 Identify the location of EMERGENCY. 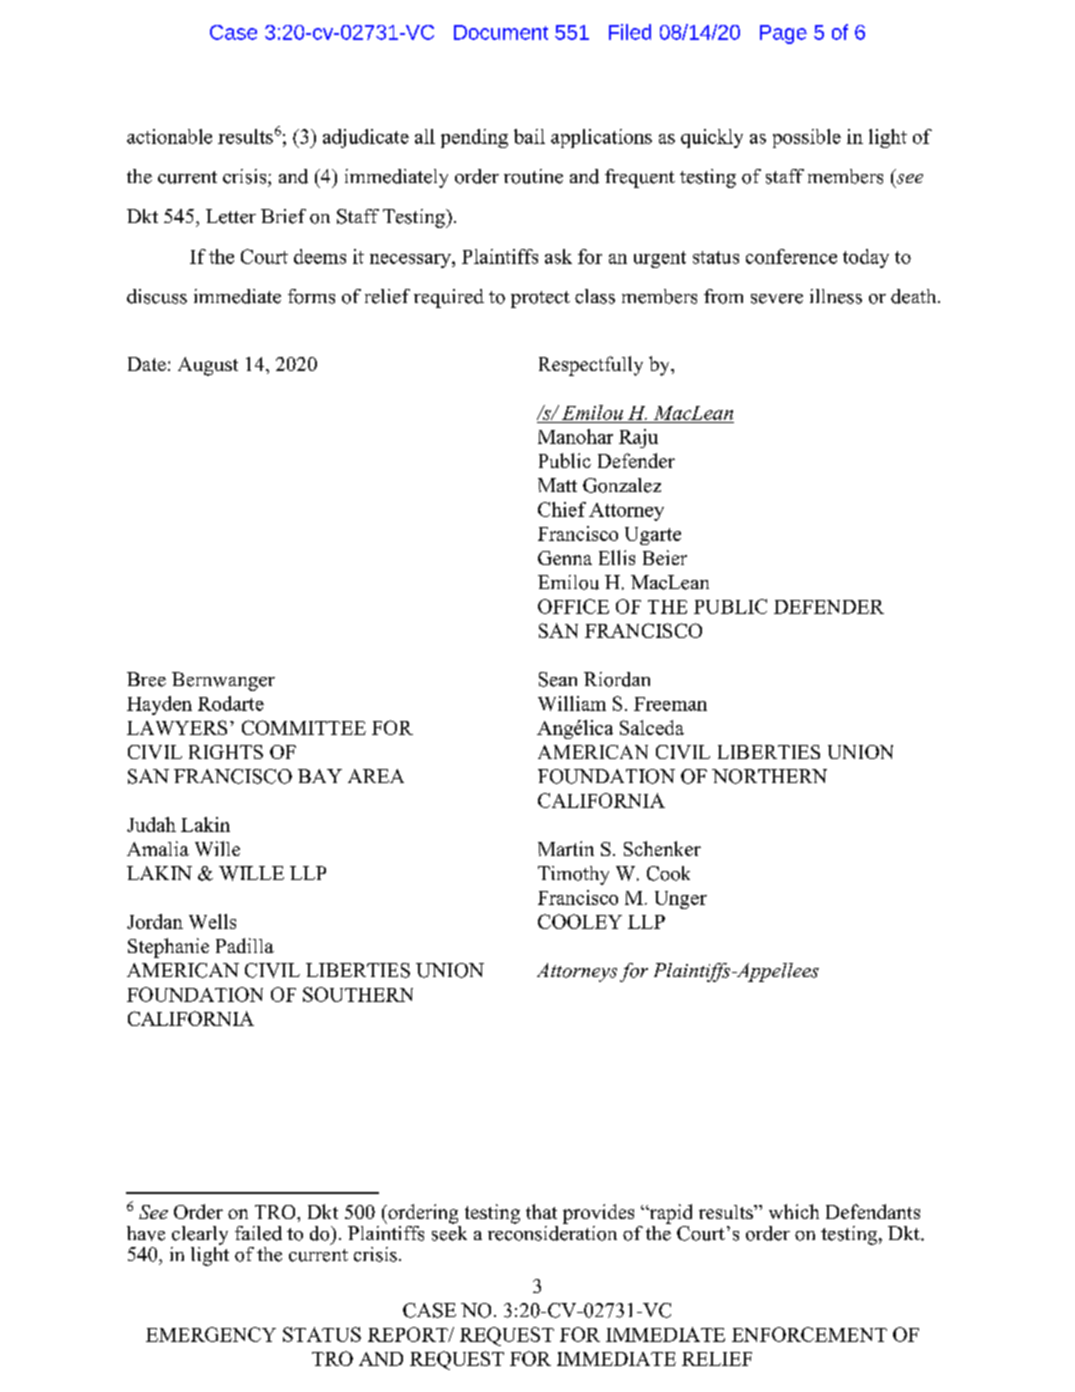
(211, 1334).
